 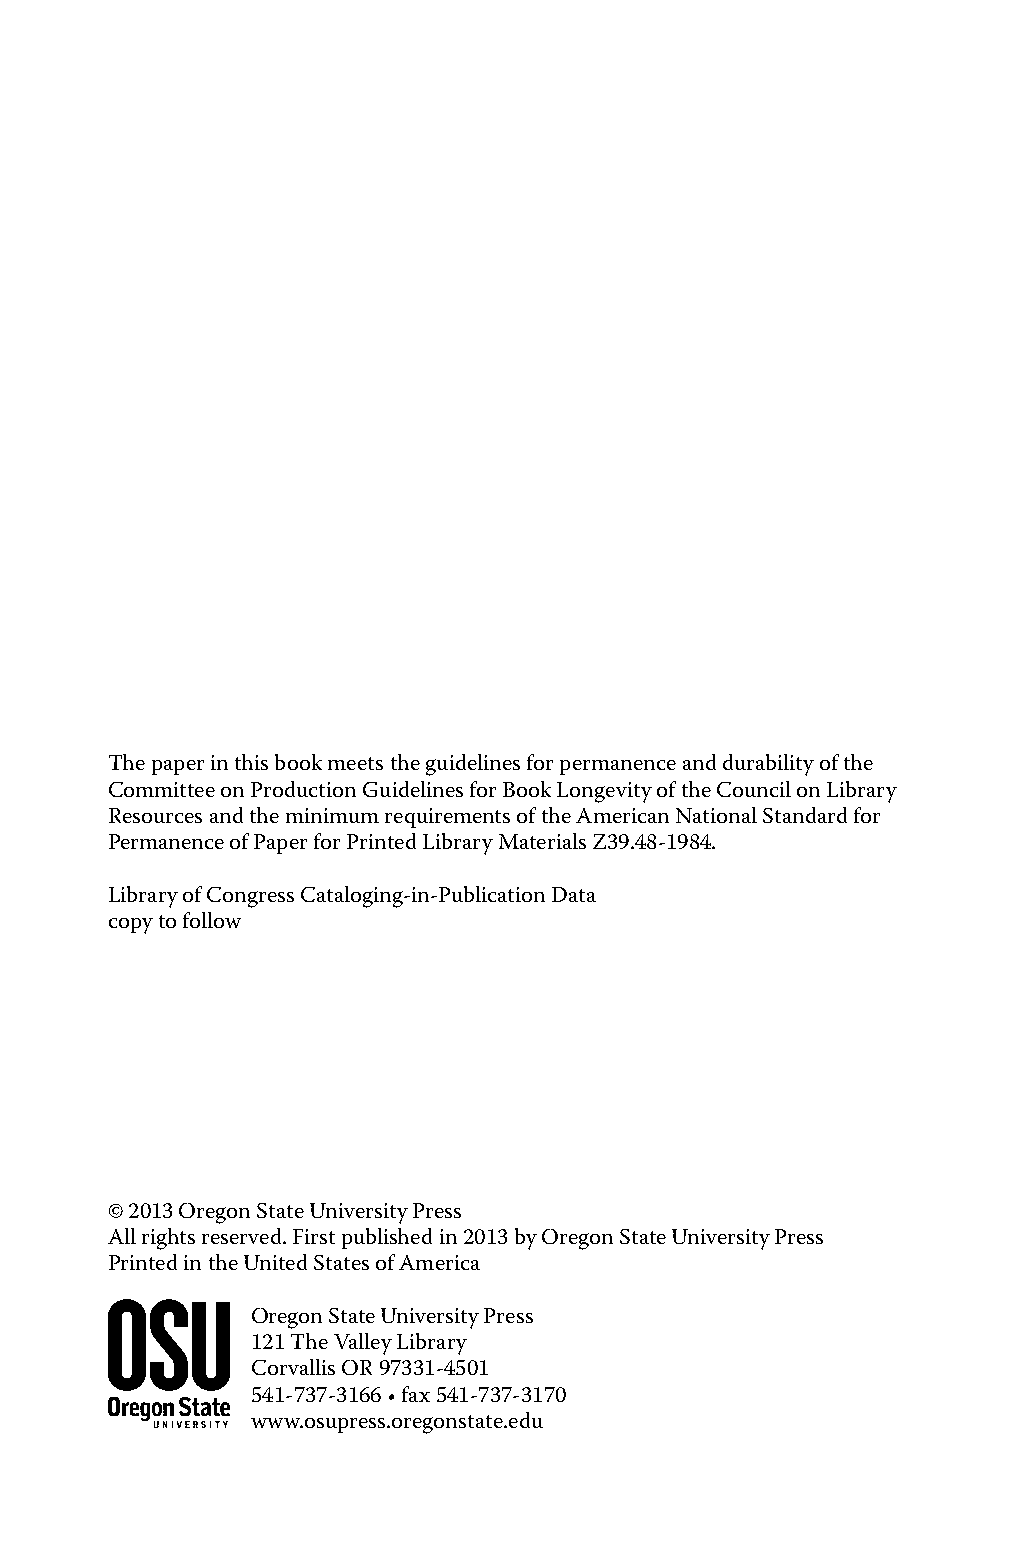 What do you see at coordinates (754, 789) in the document?
I see `Council` at bounding box center [754, 789].
